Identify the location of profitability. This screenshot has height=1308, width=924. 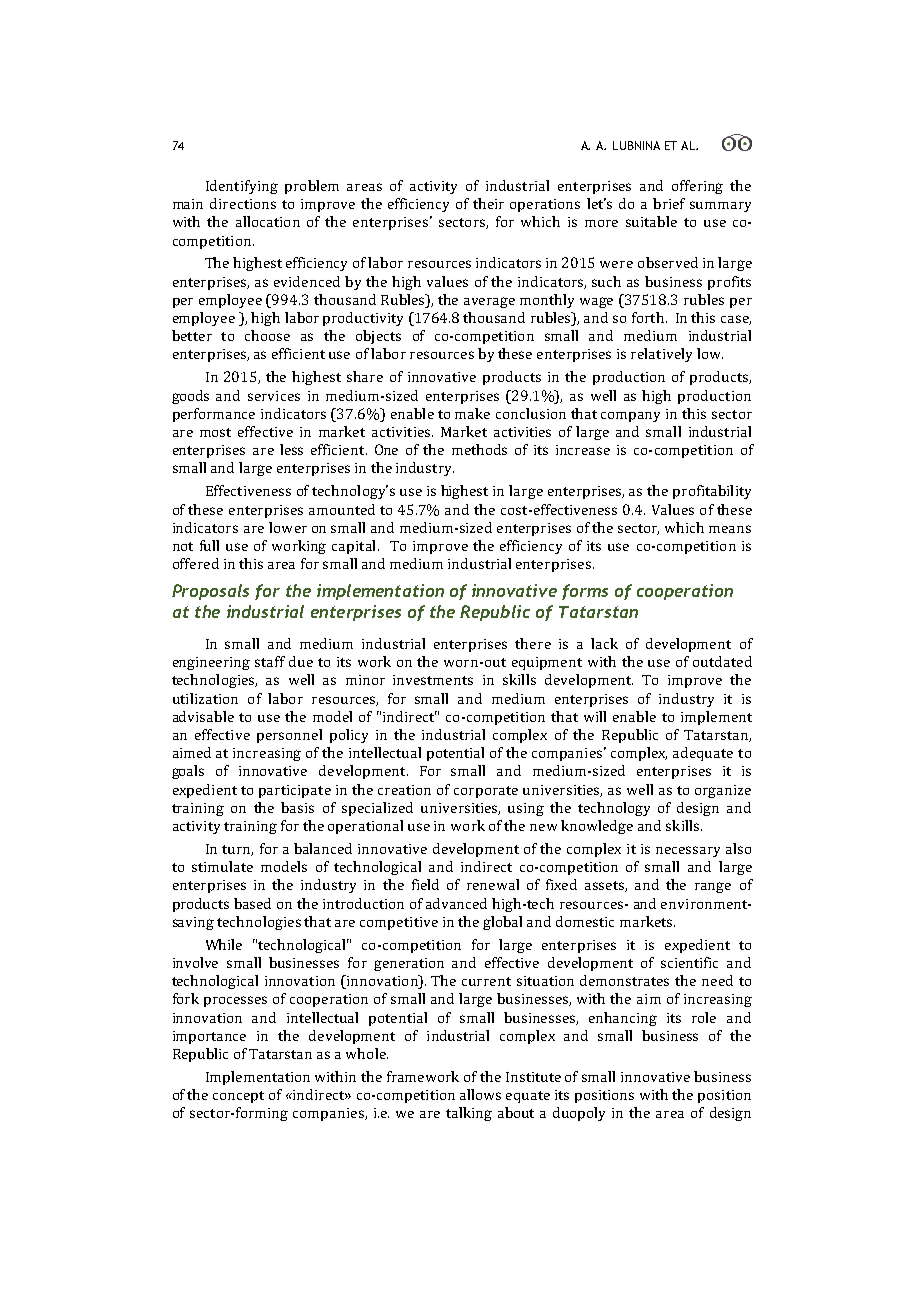
(712, 492).
